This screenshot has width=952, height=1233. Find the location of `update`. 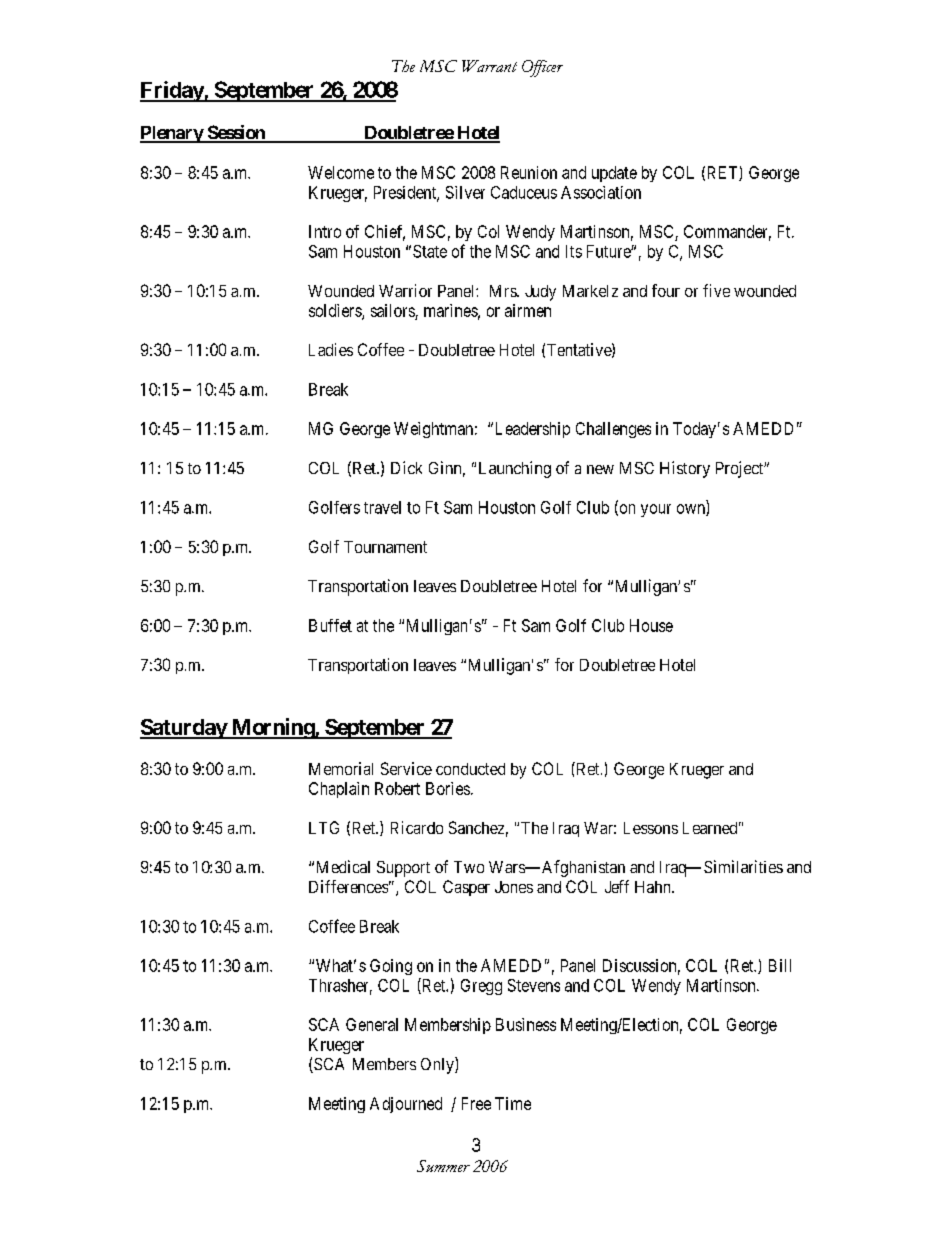

update is located at coordinates (614, 174).
